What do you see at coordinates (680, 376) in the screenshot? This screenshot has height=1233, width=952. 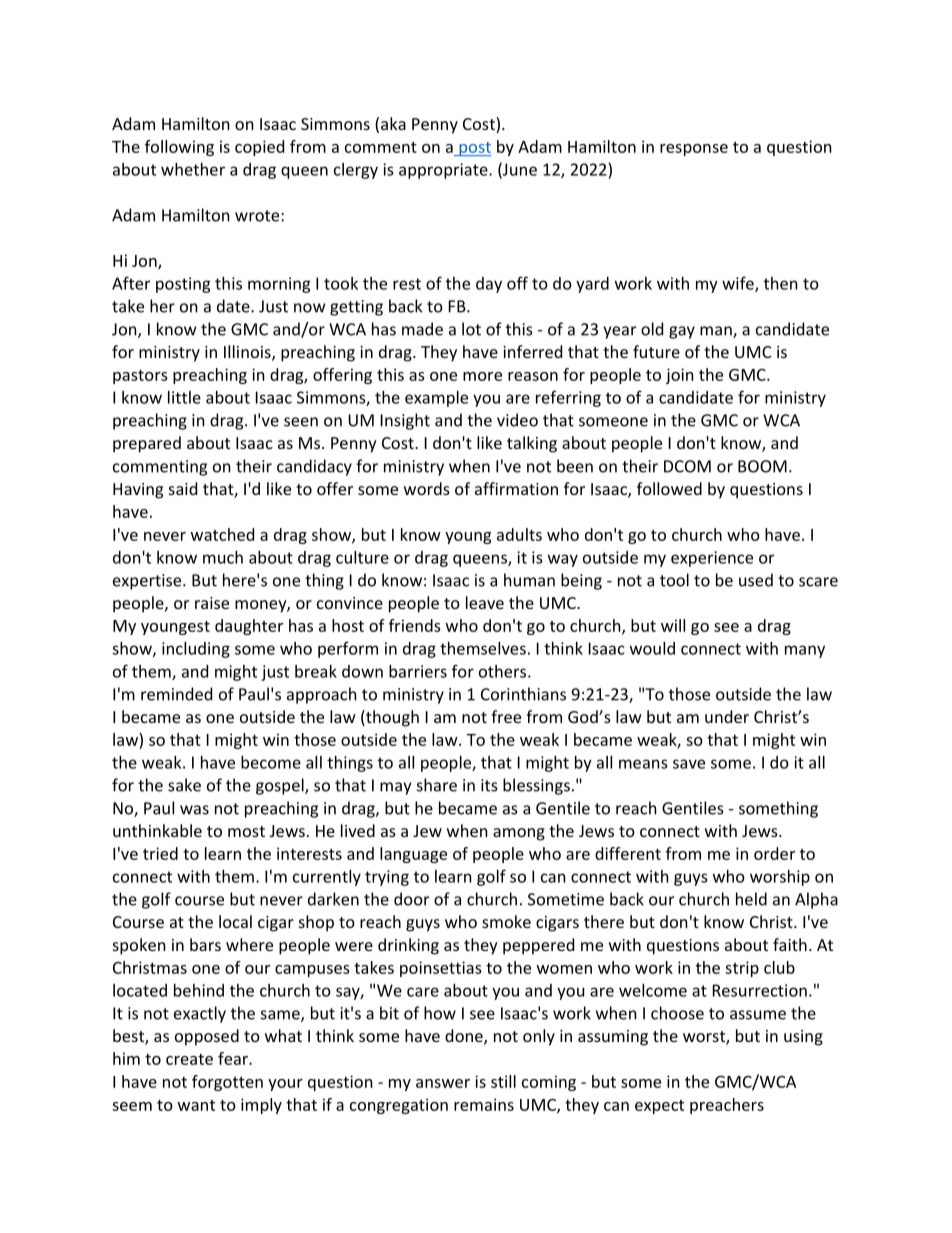 I see `join` at bounding box center [680, 376].
